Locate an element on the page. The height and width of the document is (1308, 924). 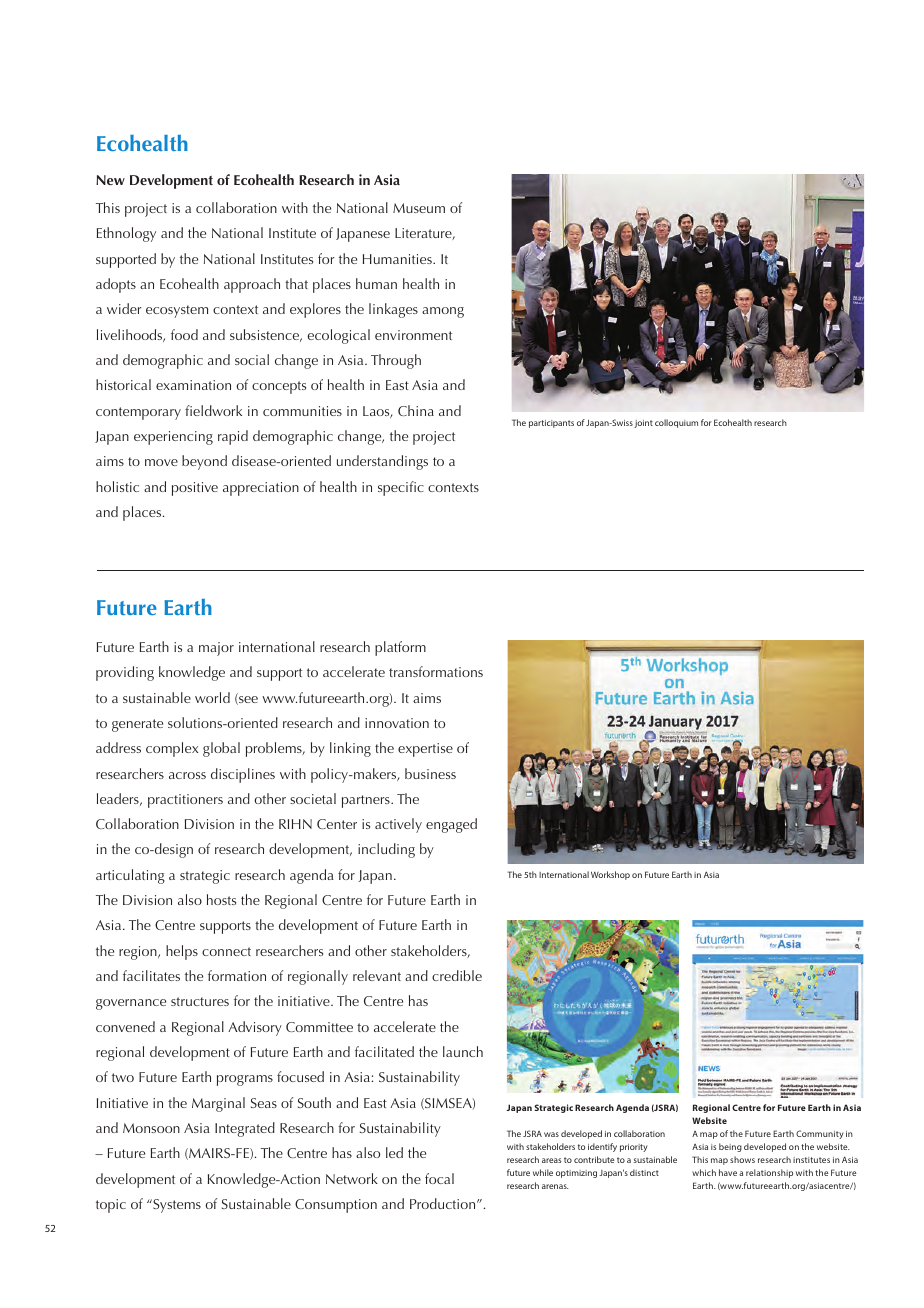
specific is located at coordinates (401, 488).
